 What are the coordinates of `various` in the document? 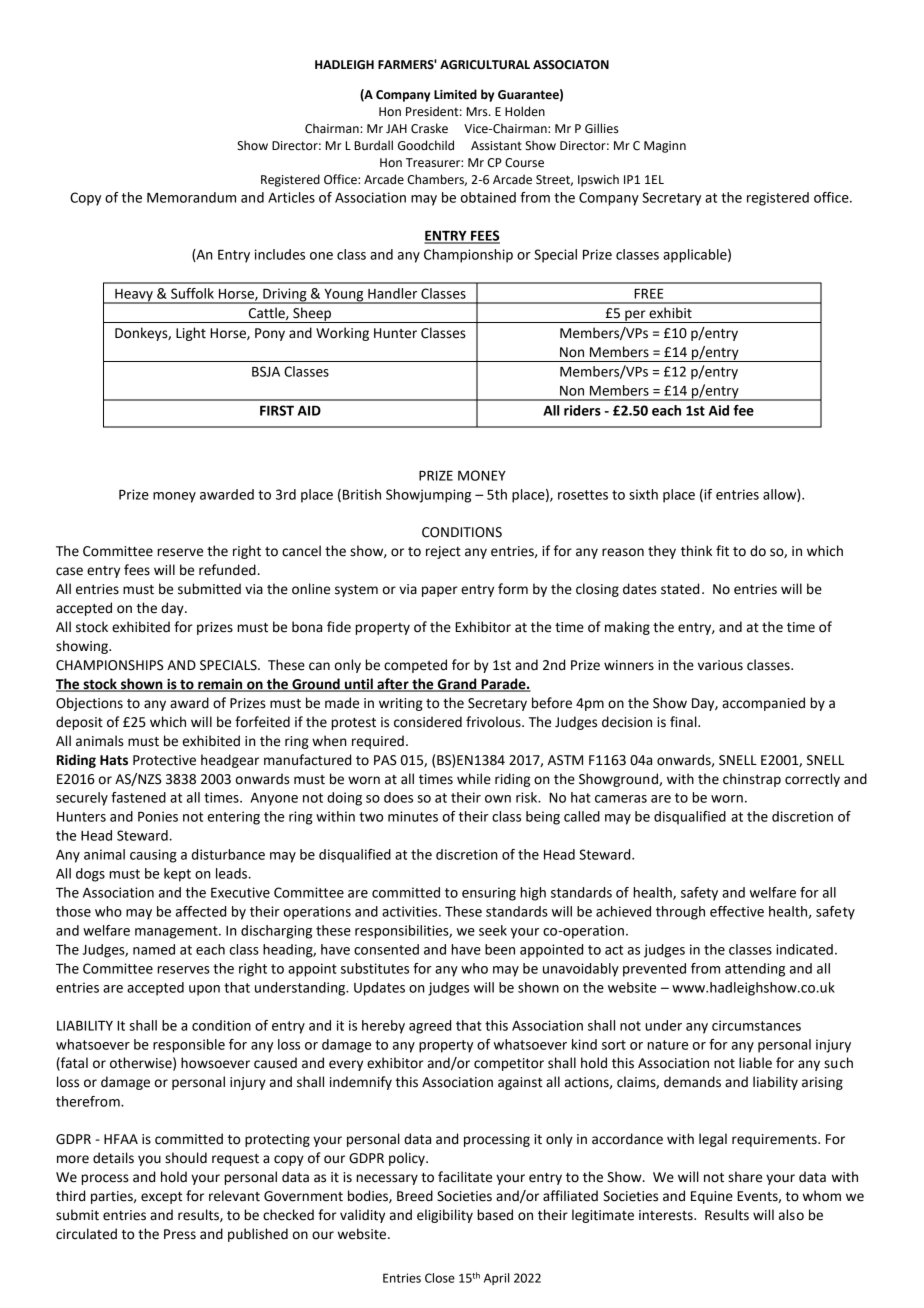 It's located at (720, 665).
